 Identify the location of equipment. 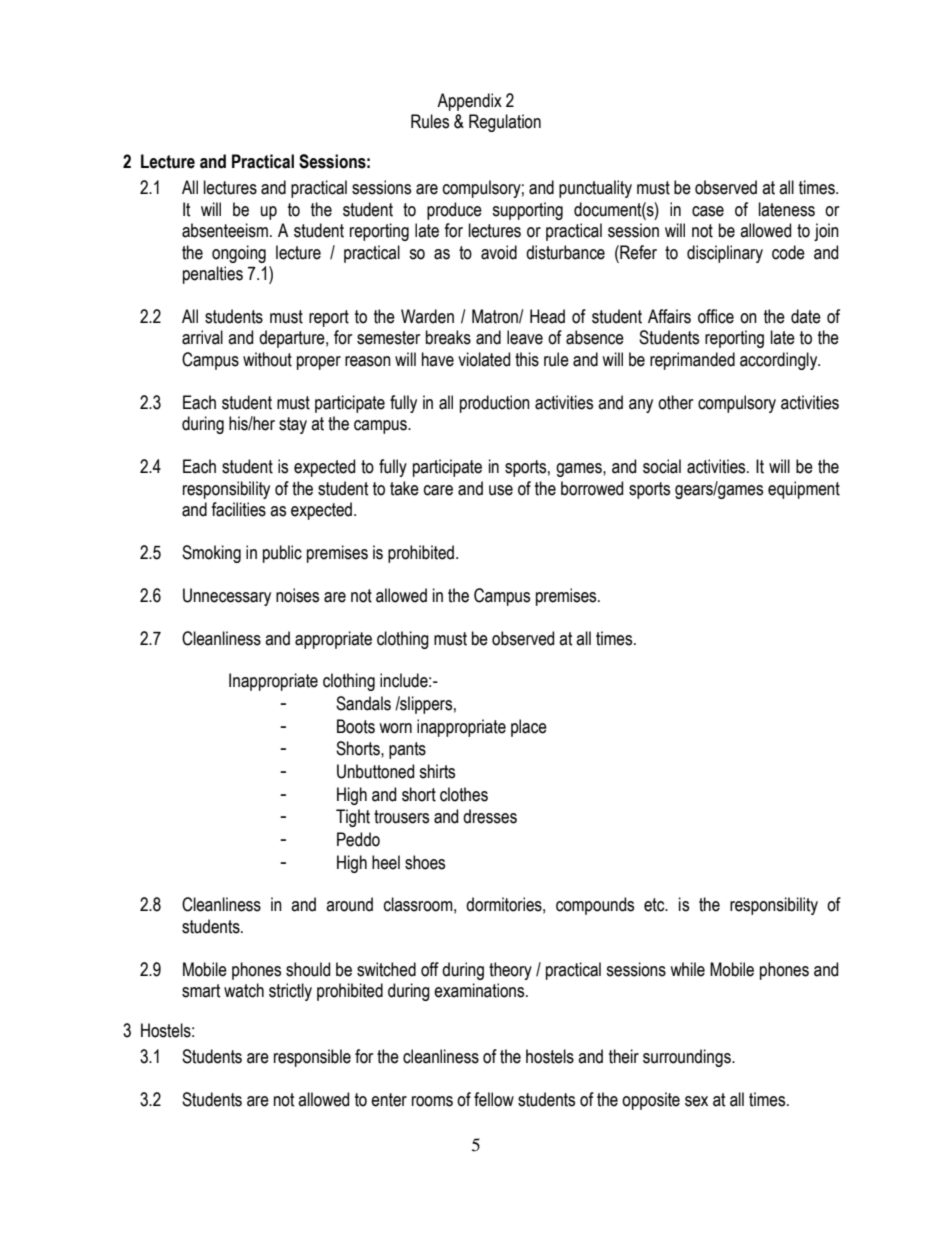
(804, 490).
